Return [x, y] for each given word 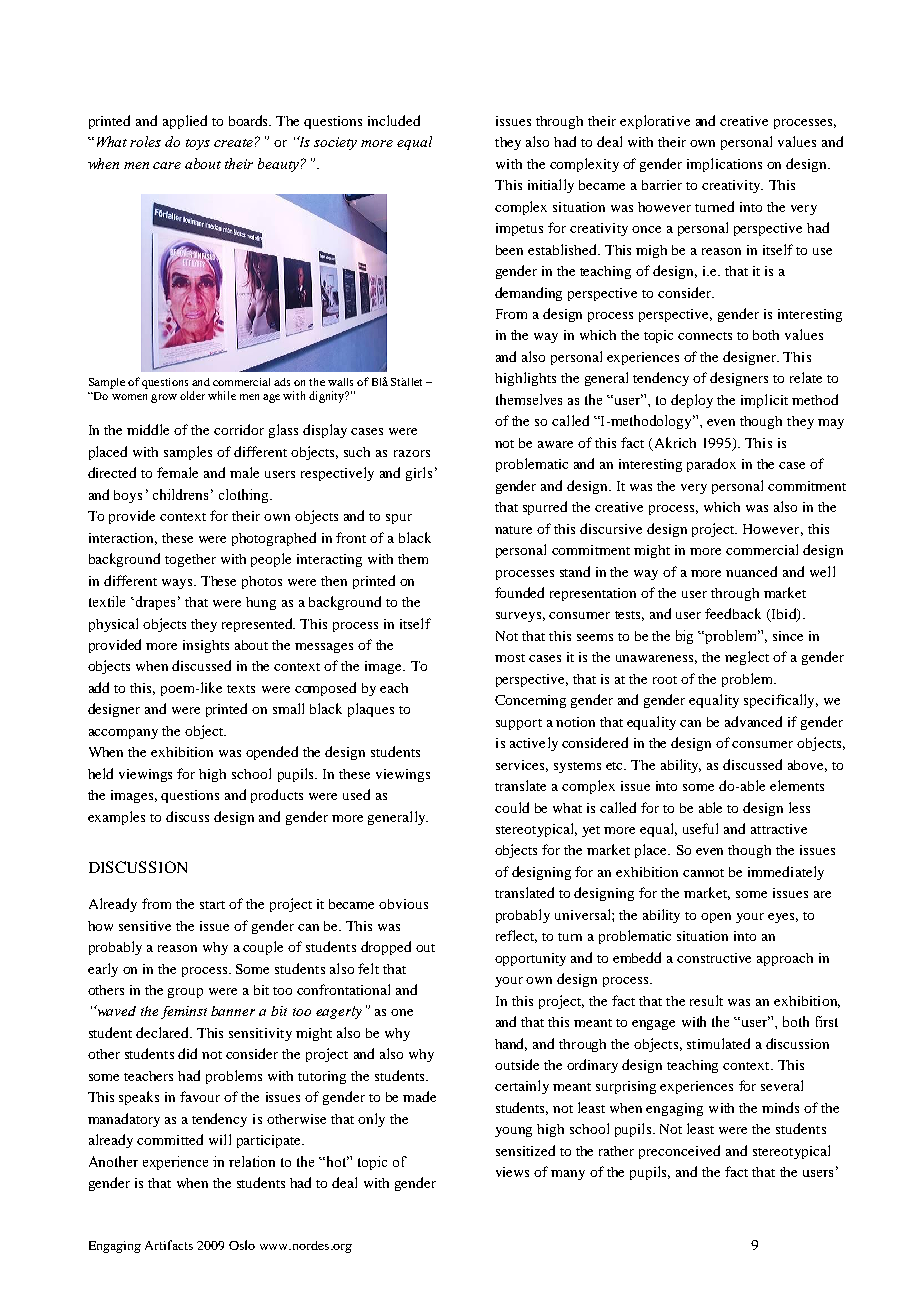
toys [198, 144]
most [510, 658]
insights [206, 646]
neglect [747, 658]
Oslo [242, 1245]
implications [724, 165]
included [394, 120]
